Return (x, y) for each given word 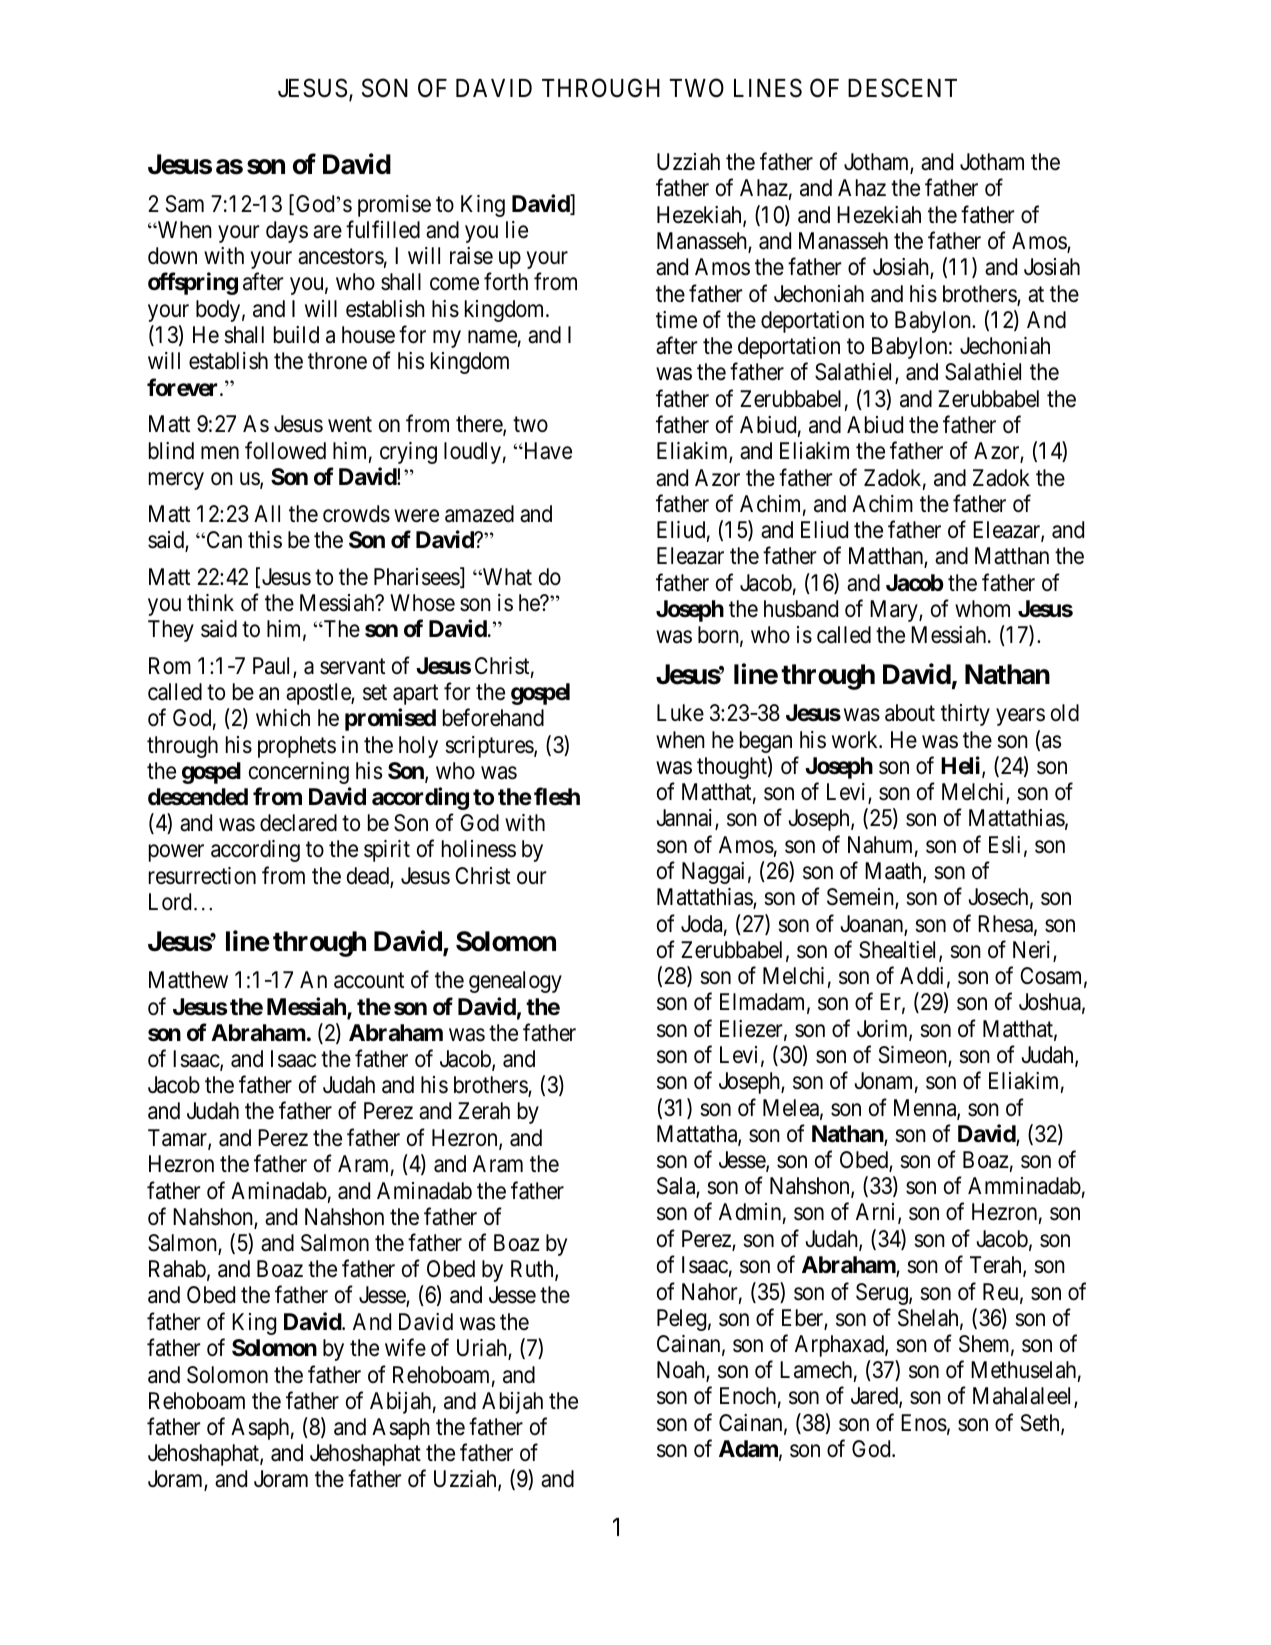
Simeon (914, 1056)
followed (285, 450)
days (287, 232)
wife (405, 1347)
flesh (557, 796)
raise (471, 256)
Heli (962, 766)
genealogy (515, 982)
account (369, 981)
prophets (297, 747)
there (480, 425)
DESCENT (902, 88)
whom (982, 609)
